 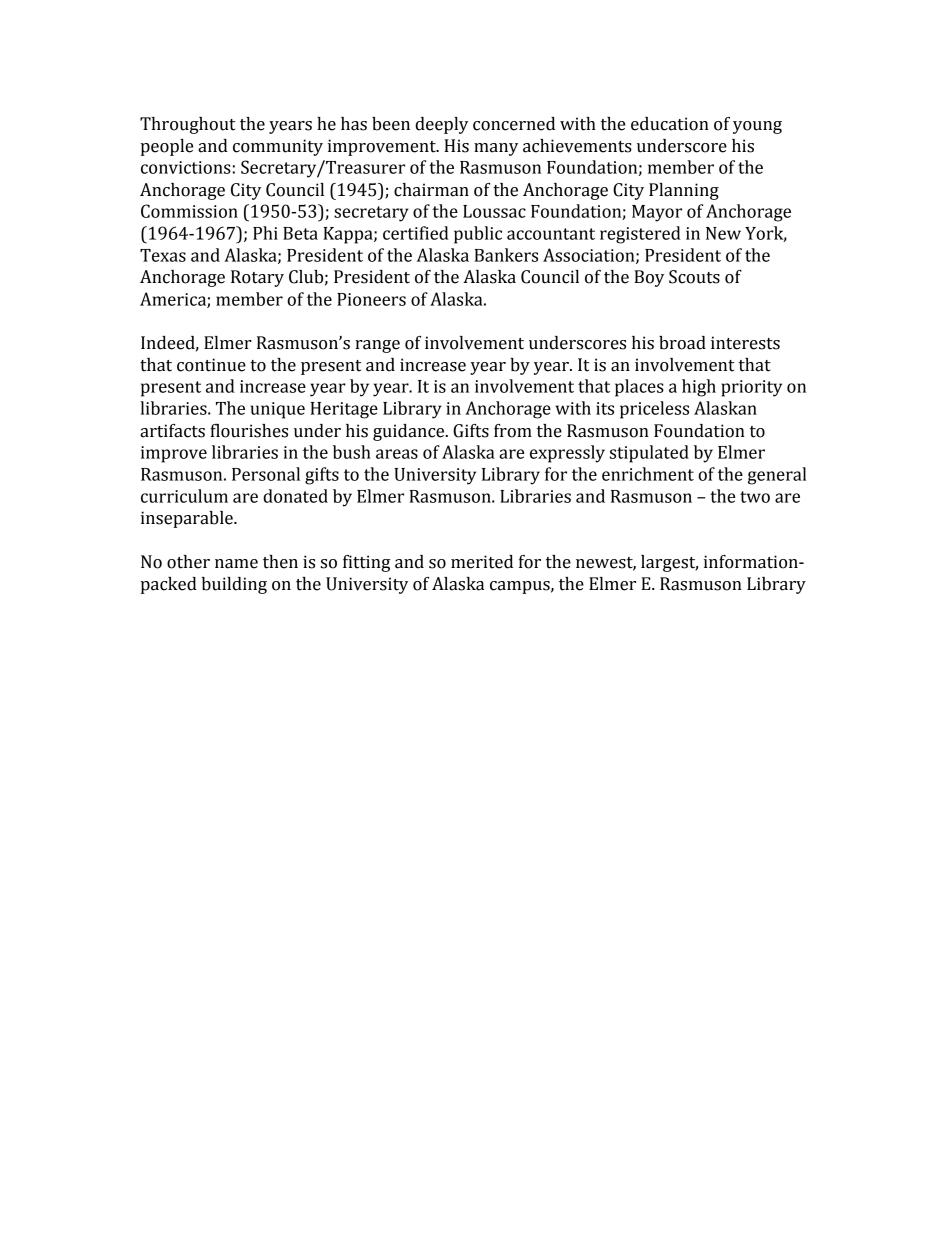 I want to click on broad, so click(x=682, y=343).
